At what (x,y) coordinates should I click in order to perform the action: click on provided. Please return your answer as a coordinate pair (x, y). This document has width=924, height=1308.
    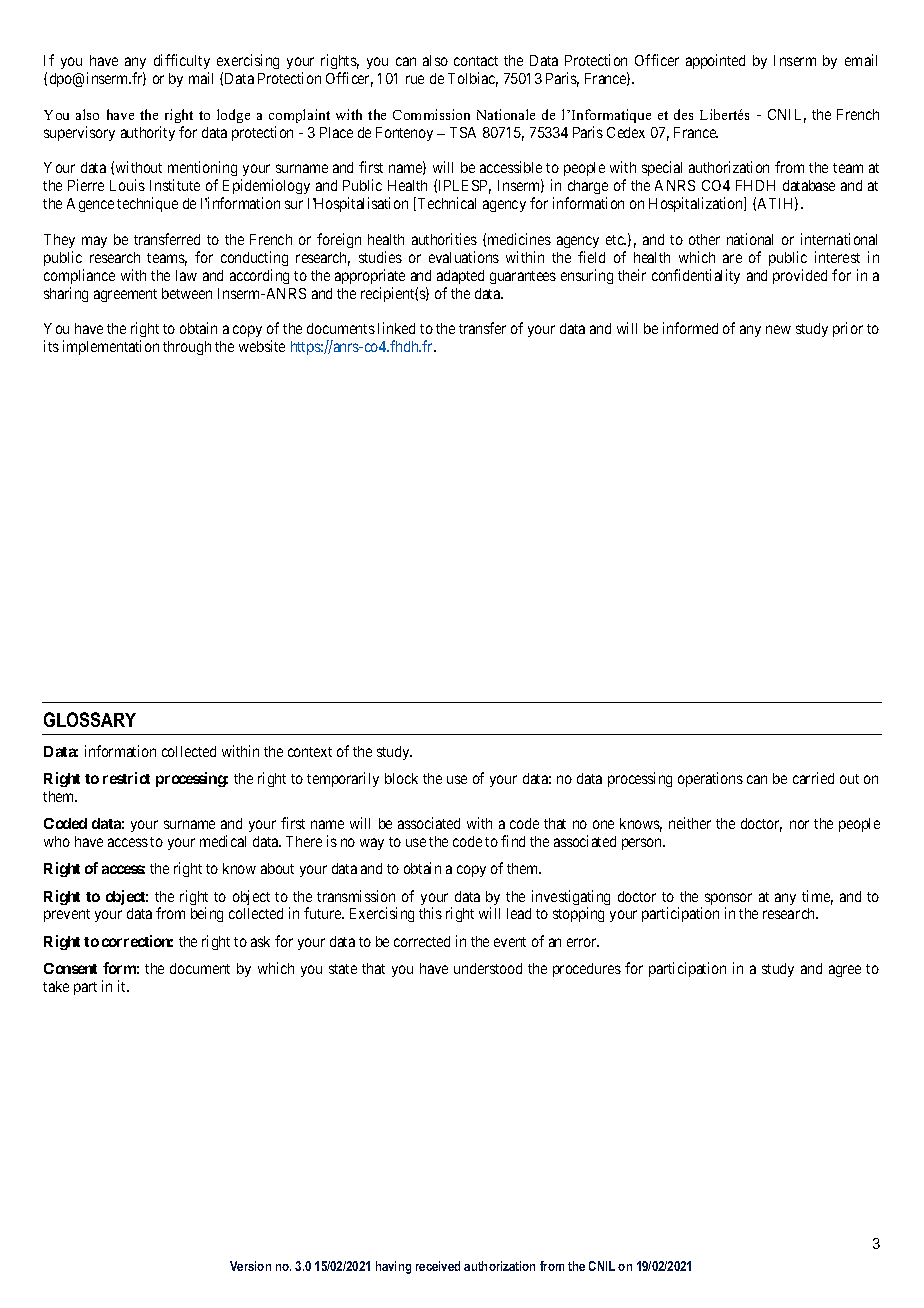
    Looking at the image, I should click on (800, 276).
